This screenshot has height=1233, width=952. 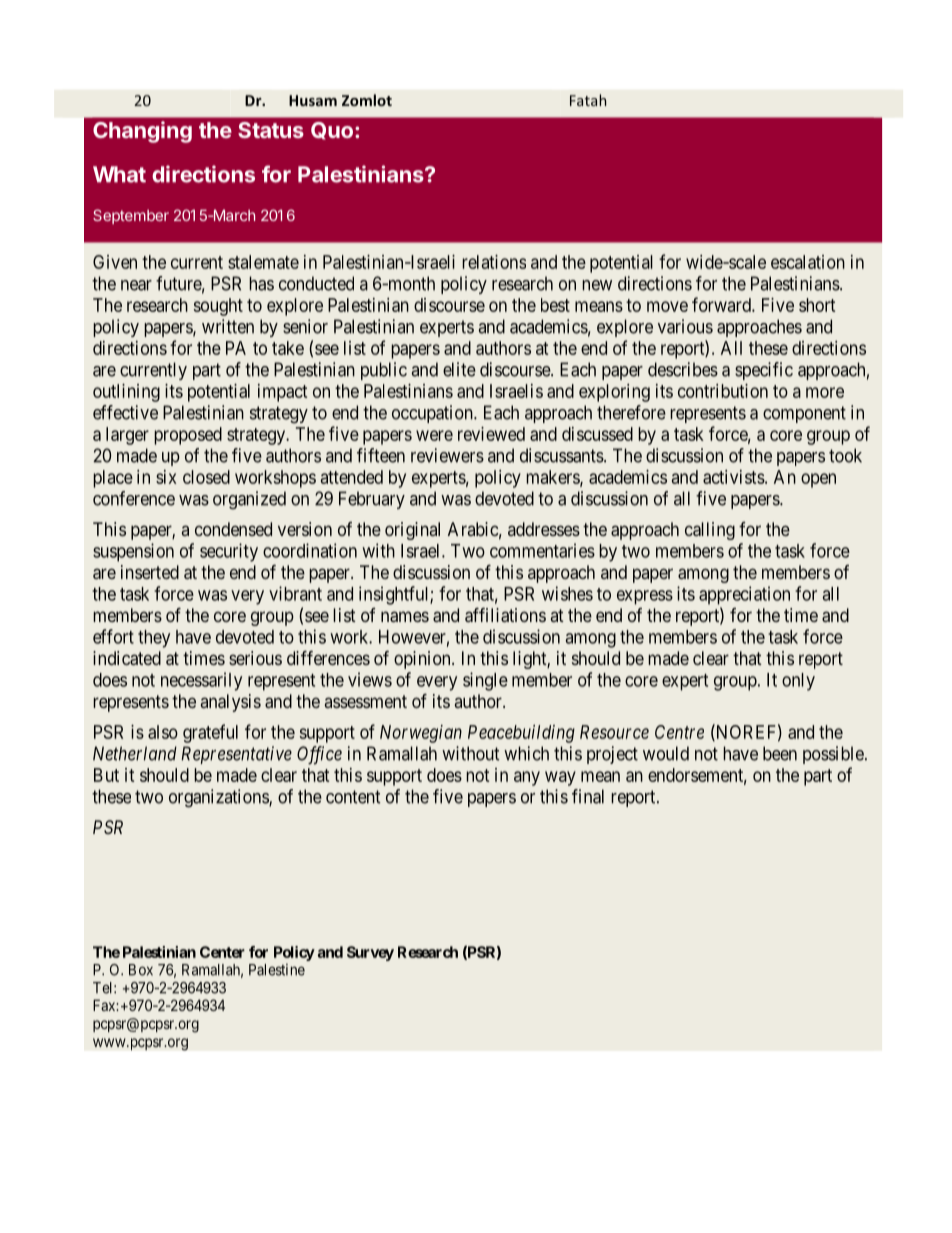 I want to click on contribution, so click(x=723, y=391).
